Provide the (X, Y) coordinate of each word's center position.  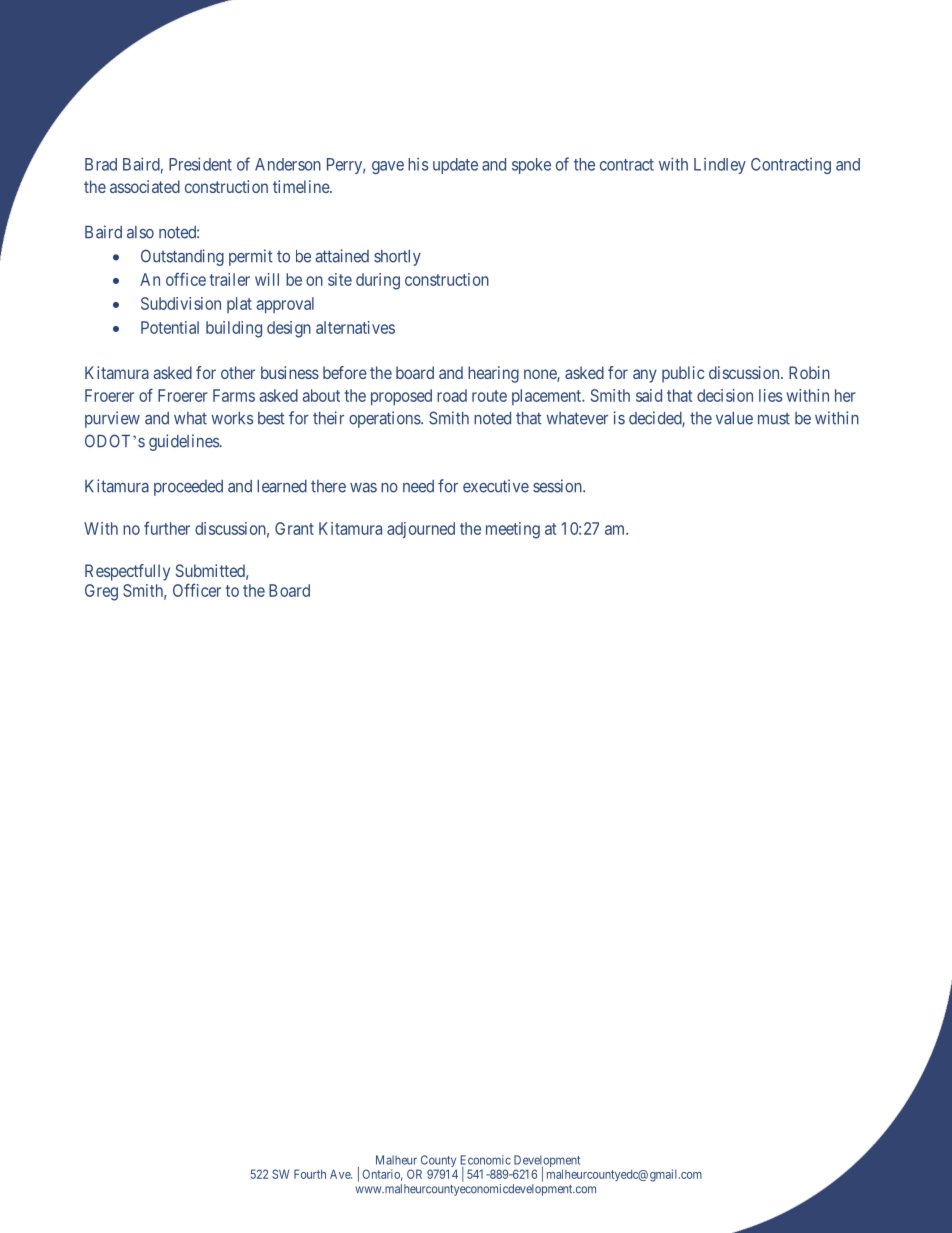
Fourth (310, 1174)
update (455, 166)
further (167, 528)
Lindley (720, 166)
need (418, 486)
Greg (101, 592)
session (558, 486)
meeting (513, 530)
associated (145, 186)
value (734, 418)
